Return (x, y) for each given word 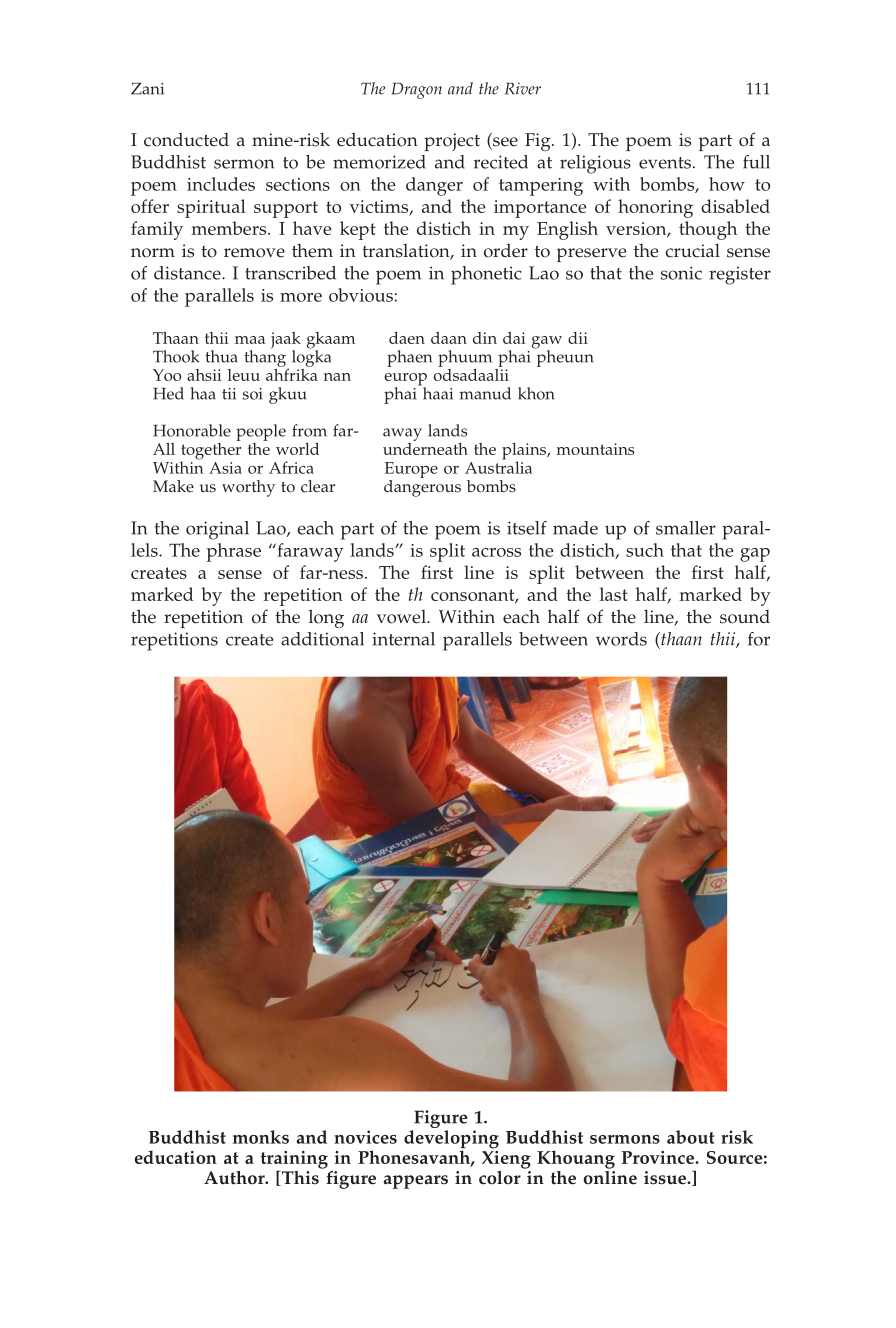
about (691, 1137)
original (217, 530)
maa (250, 340)
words (621, 639)
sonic (681, 273)
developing (451, 1140)
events (665, 163)
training (294, 1161)
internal (403, 639)
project (452, 142)
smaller (686, 528)
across (496, 552)
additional (322, 639)
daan (449, 338)
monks (261, 1137)
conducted (186, 140)
